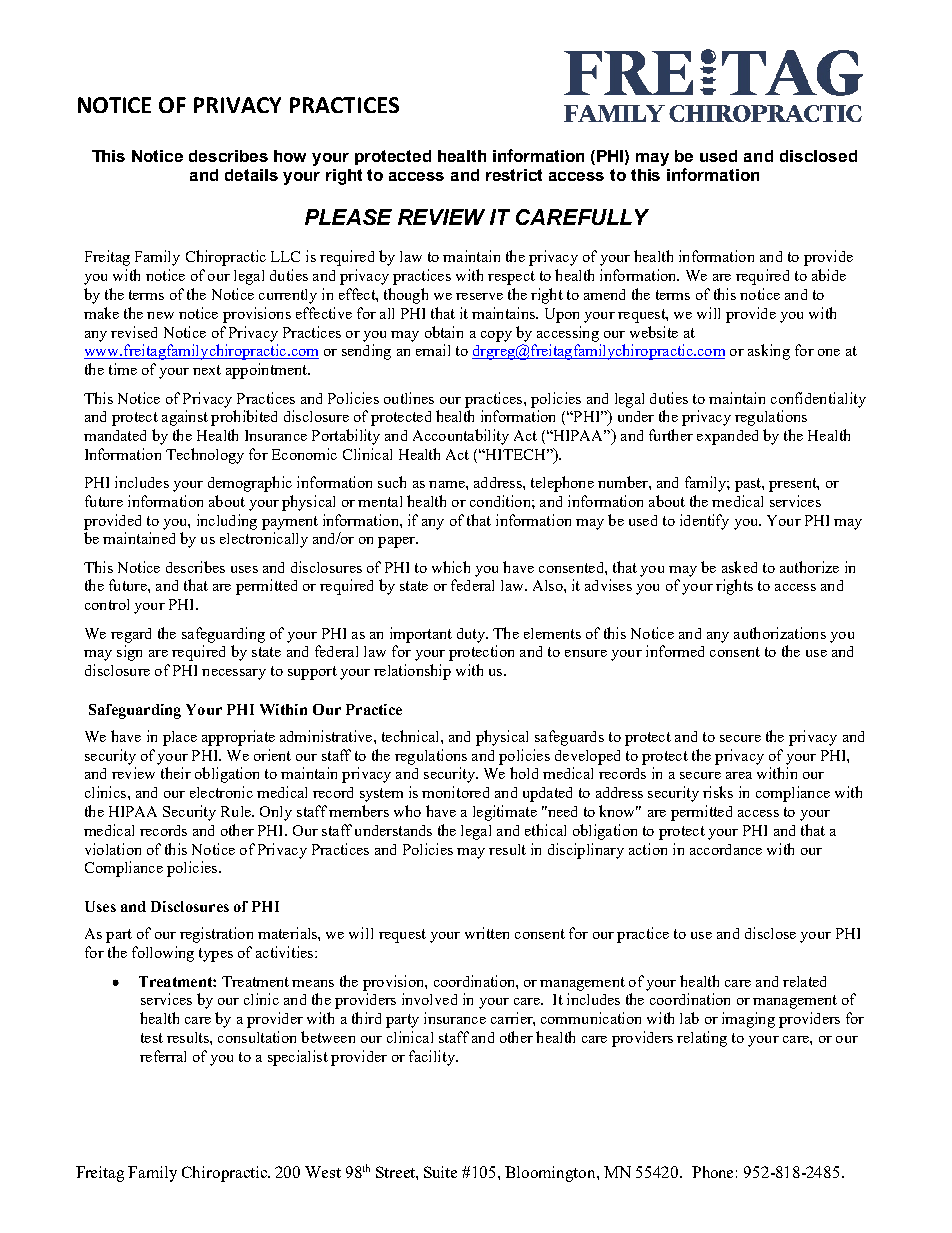  What do you see at coordinates (163, 954) in the page?
I see `following` at bounding box center [163, 954].
